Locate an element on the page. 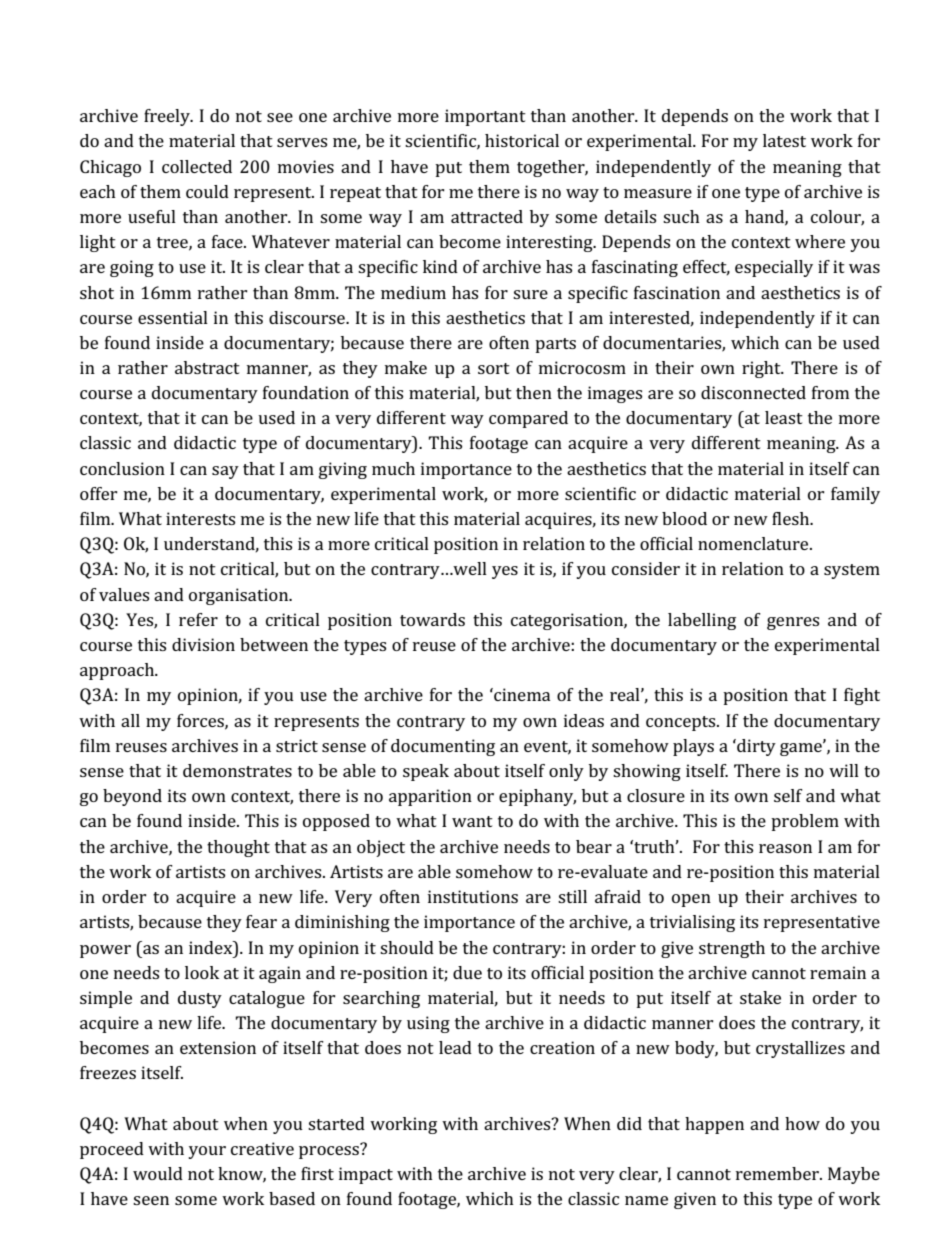  collected is located at coordinates (197, 166).
